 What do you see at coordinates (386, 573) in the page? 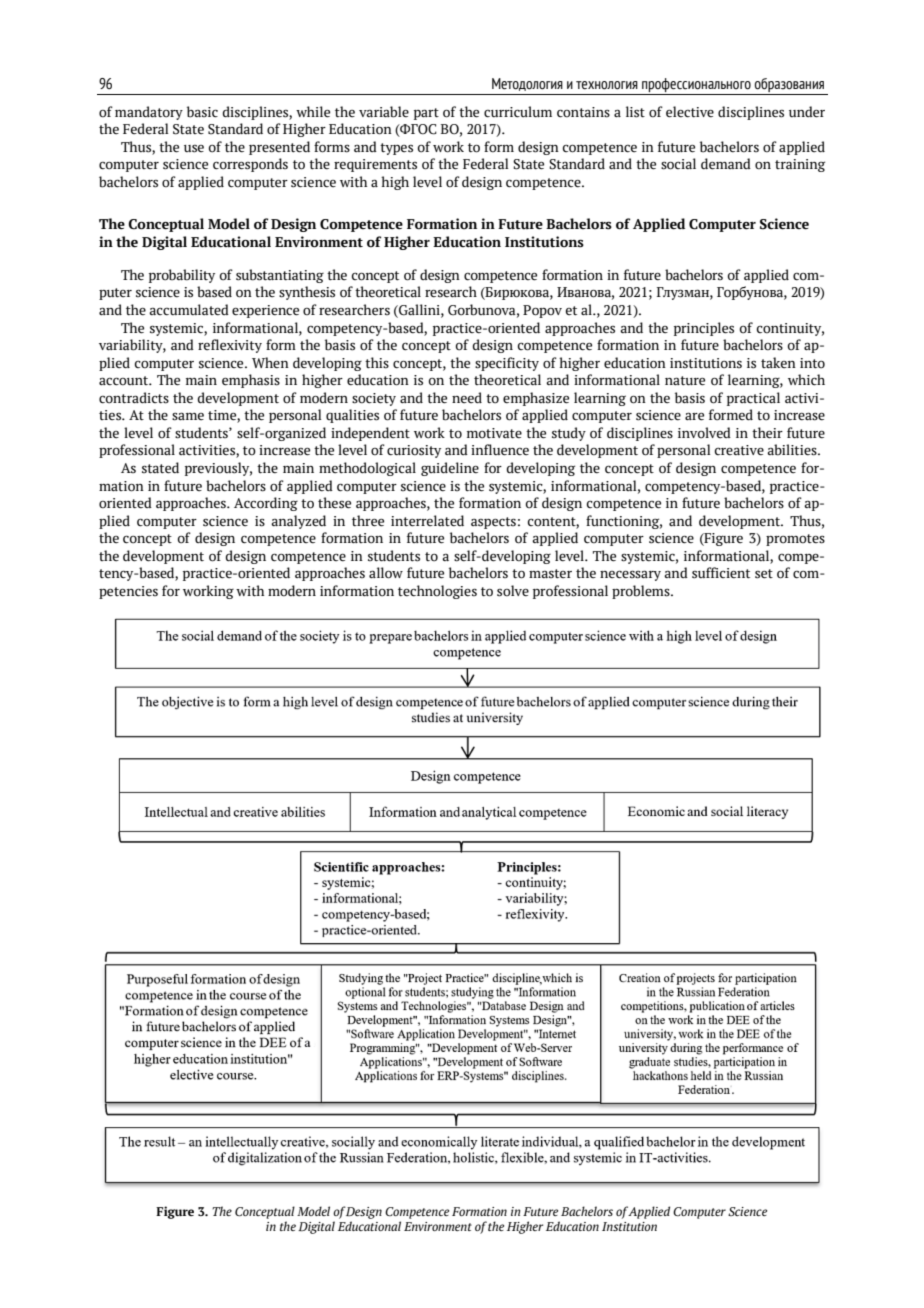
I see `allow` at bounding box center [386, 573].
